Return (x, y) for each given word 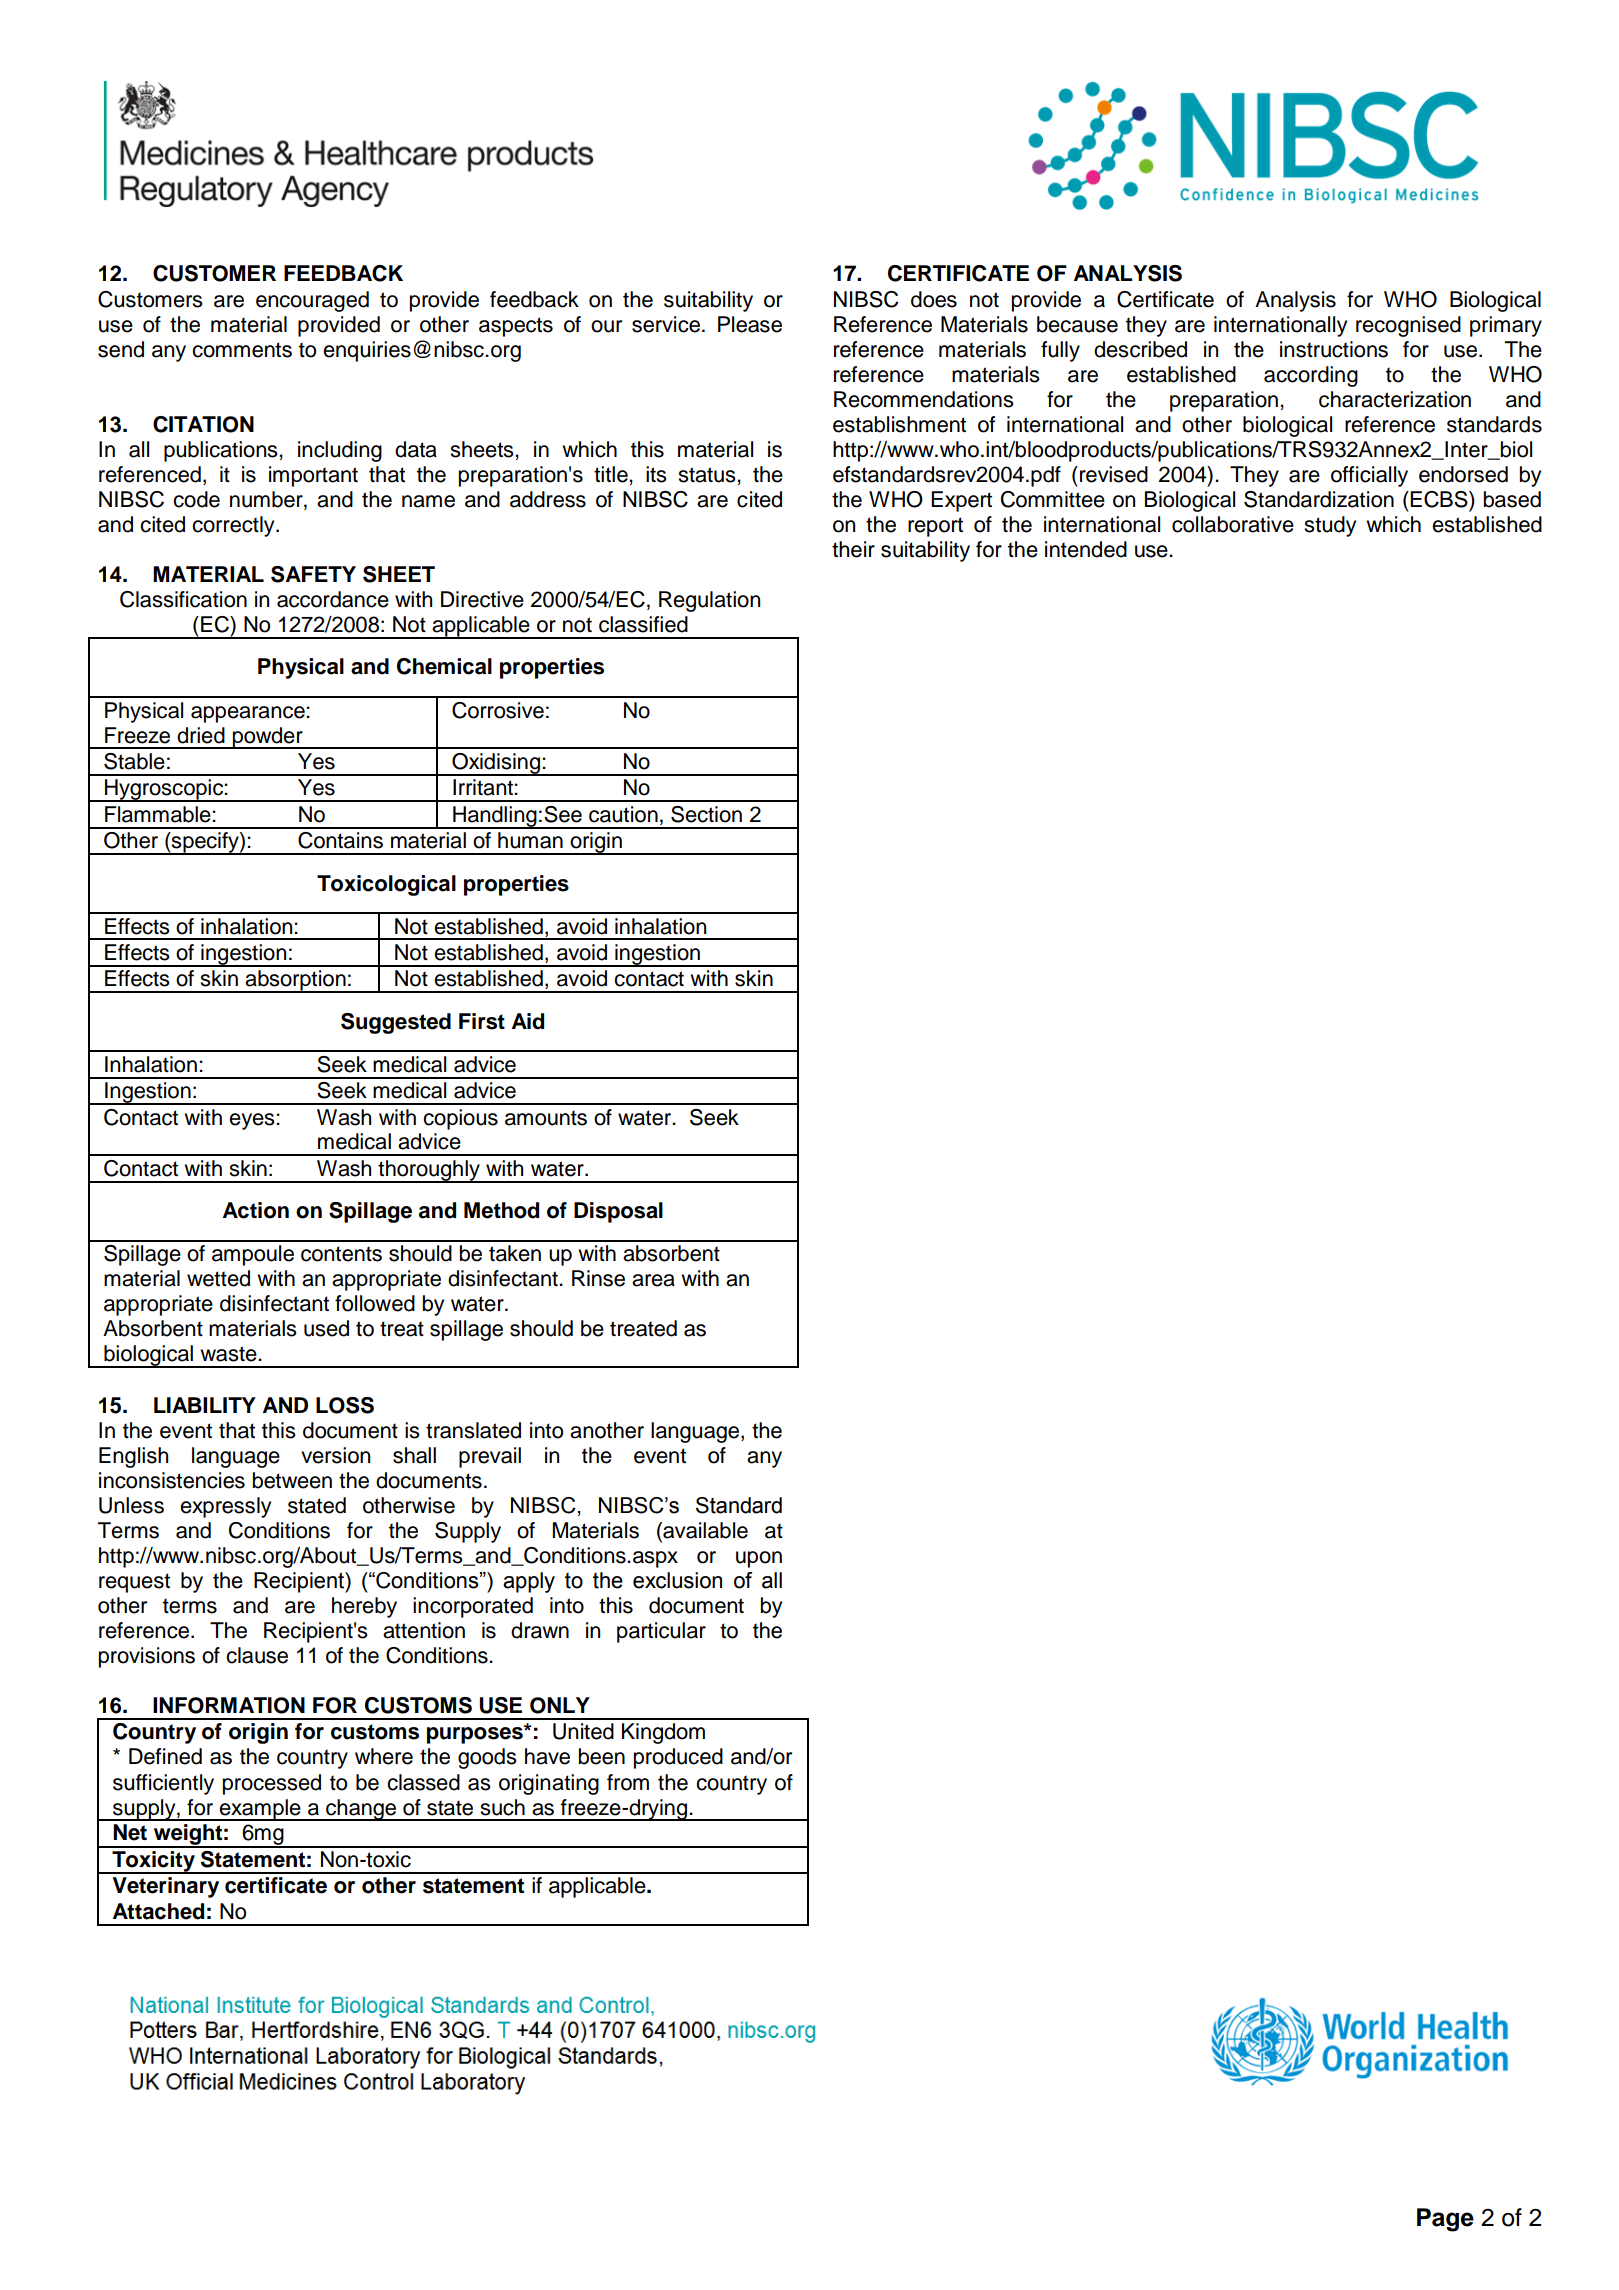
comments (242, 350)
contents (341, 1254)
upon (759, 1559)
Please (750, 324)
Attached (158, 1911)
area (653, 1280)
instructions (1334, 349)
